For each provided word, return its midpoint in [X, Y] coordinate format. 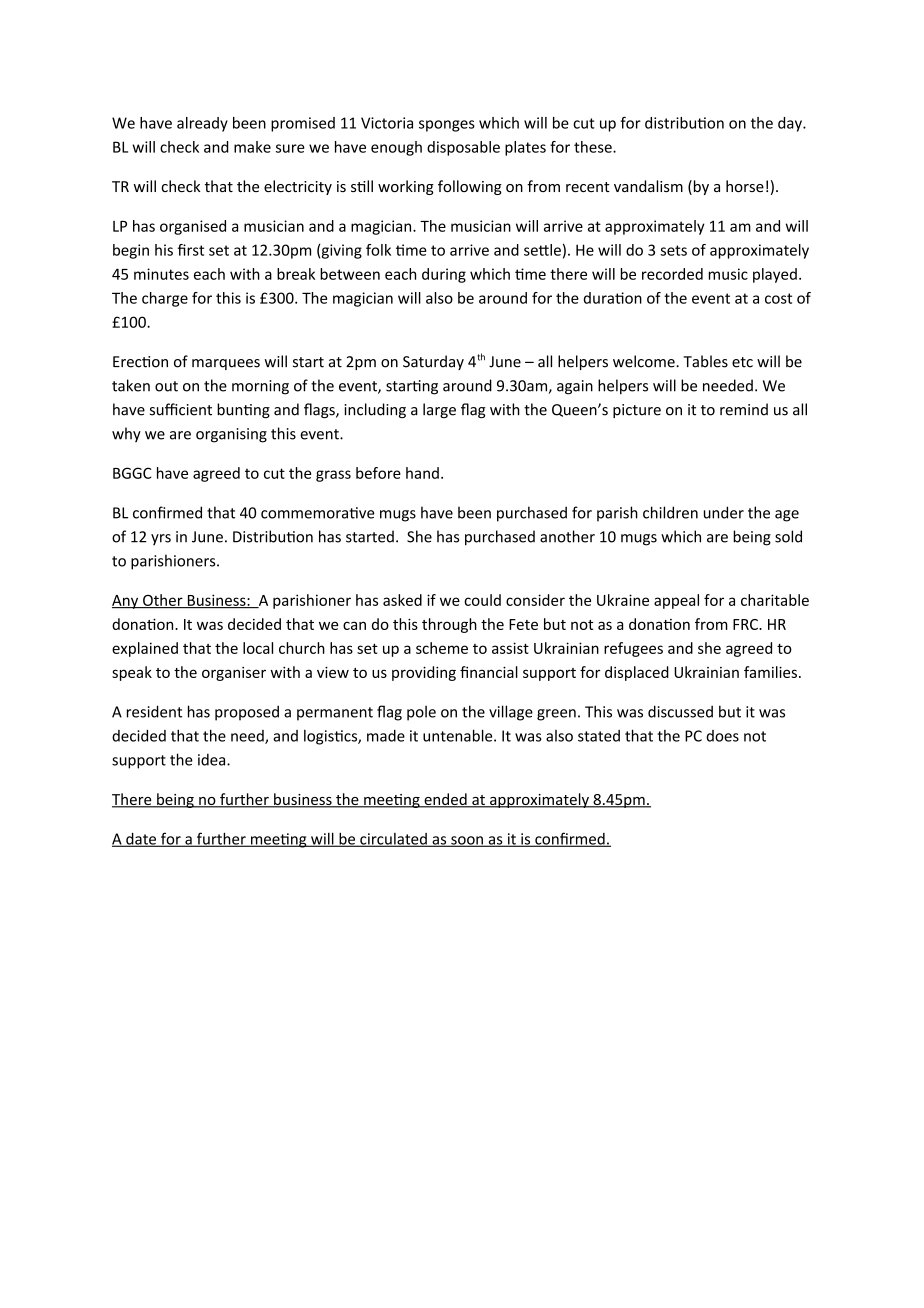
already [202, 124]
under [724, 512]
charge [165, 299]
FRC [746, 624]
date [141, 840]
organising [231, 435]
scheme [442, 648]
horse [745, 186]
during [444, 275]
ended [445, 800]
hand [422, 473]
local [258, 648]
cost [778, 298]
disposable [463, 148]
